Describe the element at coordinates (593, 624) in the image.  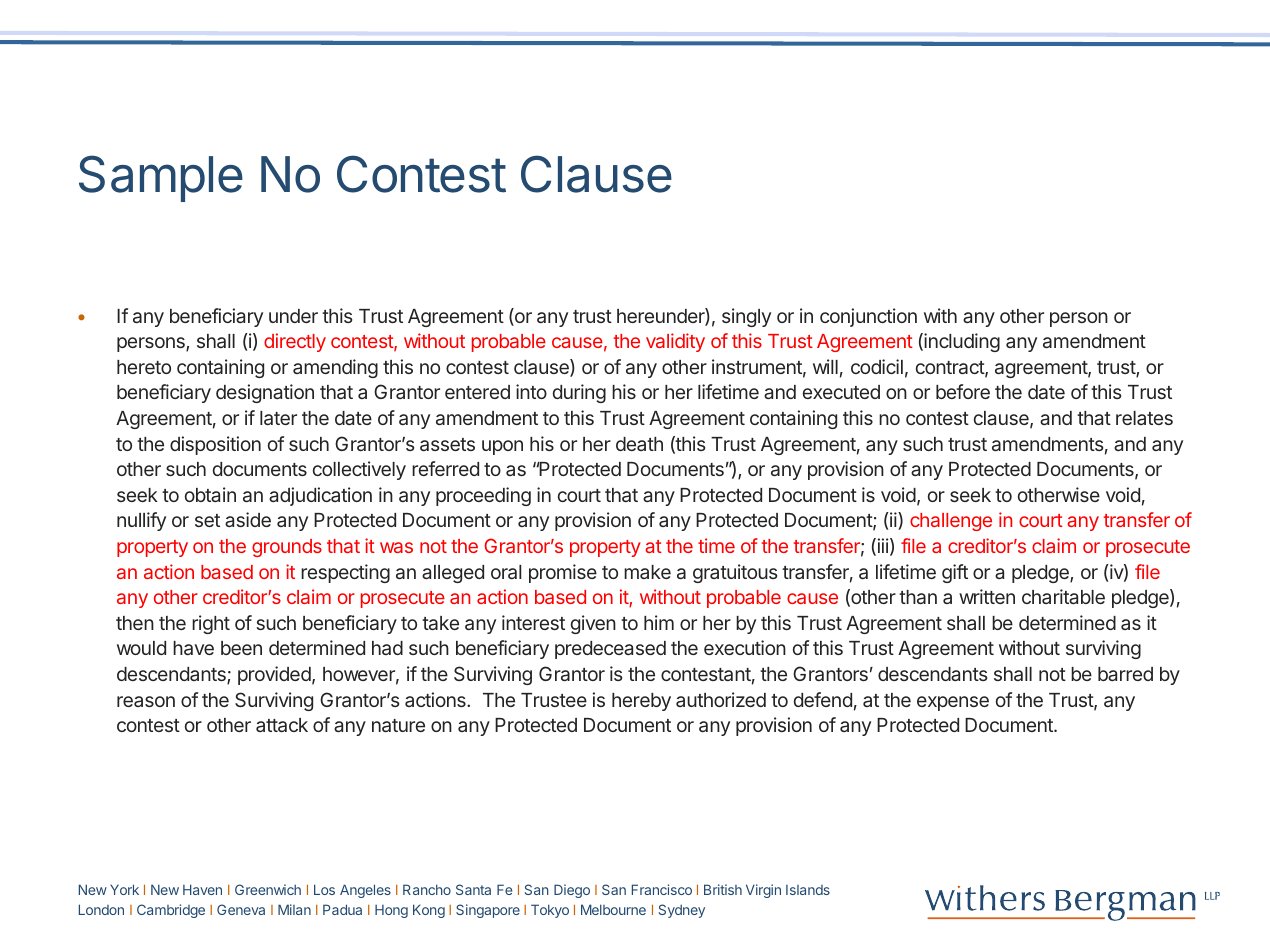
I see `given` at that location.
